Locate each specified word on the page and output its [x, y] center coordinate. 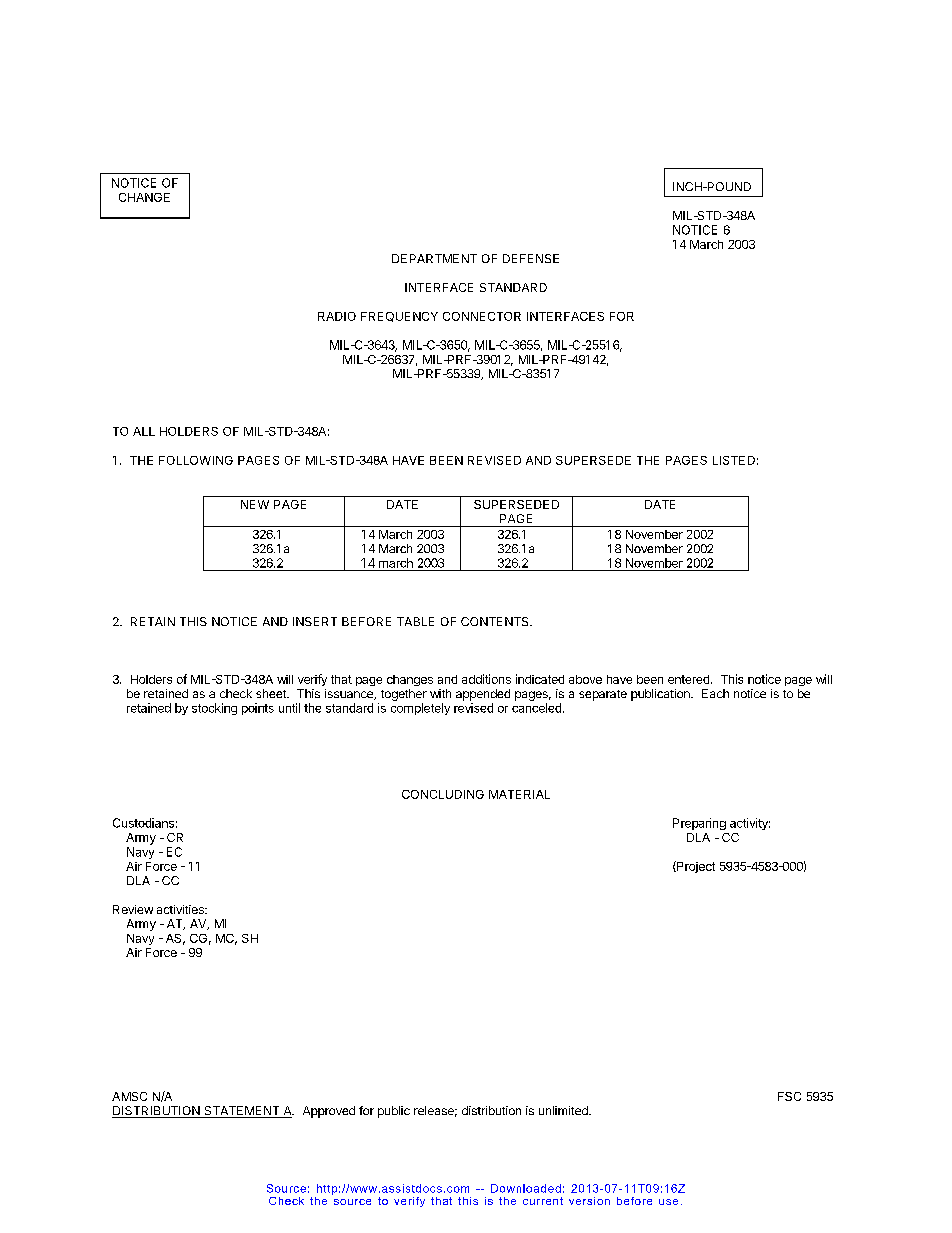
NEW [255, 504]
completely [420, 709]
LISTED [734, 460]
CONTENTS [496, 621]
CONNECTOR [482, 316]
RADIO [337, 316]
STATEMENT [242, 1112]
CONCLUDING [443, 794]
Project [695, 867]
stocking [214, 709]
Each [715, 693]
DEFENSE [531, 258]
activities [181, 909]
